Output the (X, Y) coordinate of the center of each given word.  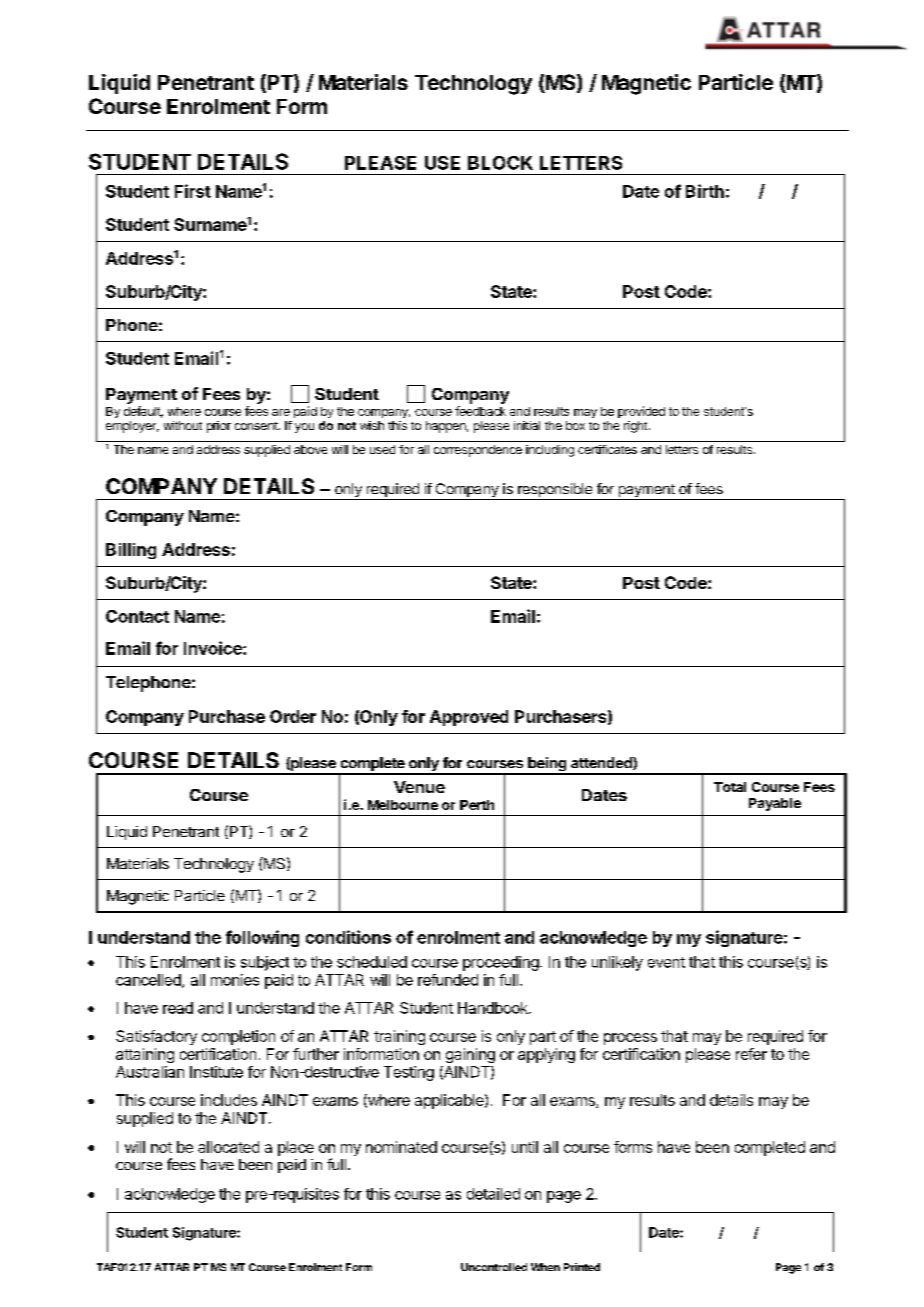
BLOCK (500, 163)
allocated (228, 1147)
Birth (705, 191)
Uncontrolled (494, 1267)
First (193, 191)
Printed (582, 1267)
